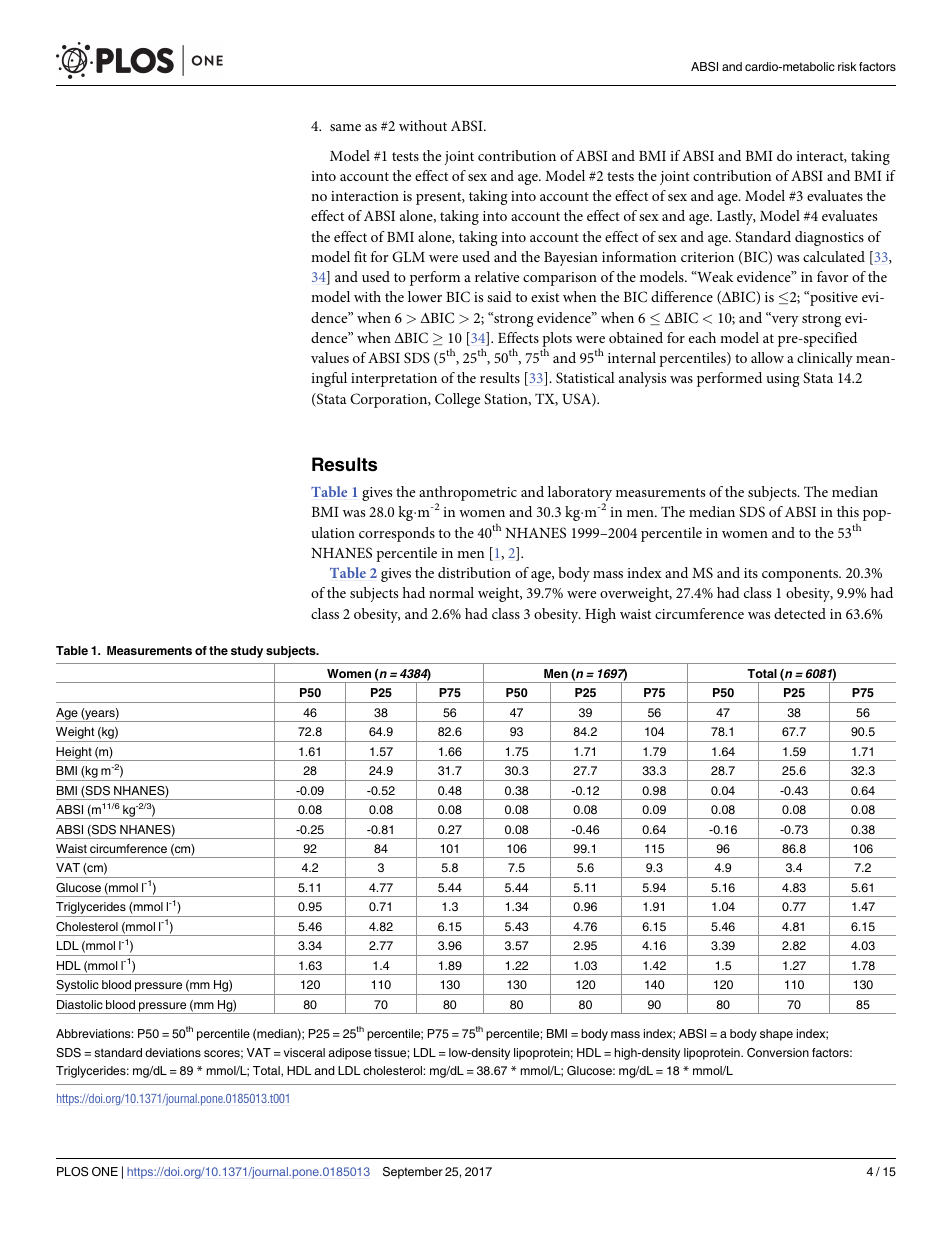 The image size is (952, 1233). What do you see at coordinates (349, 1054) in the document?
I see `adipose` at bounding box center [349, 1054].
